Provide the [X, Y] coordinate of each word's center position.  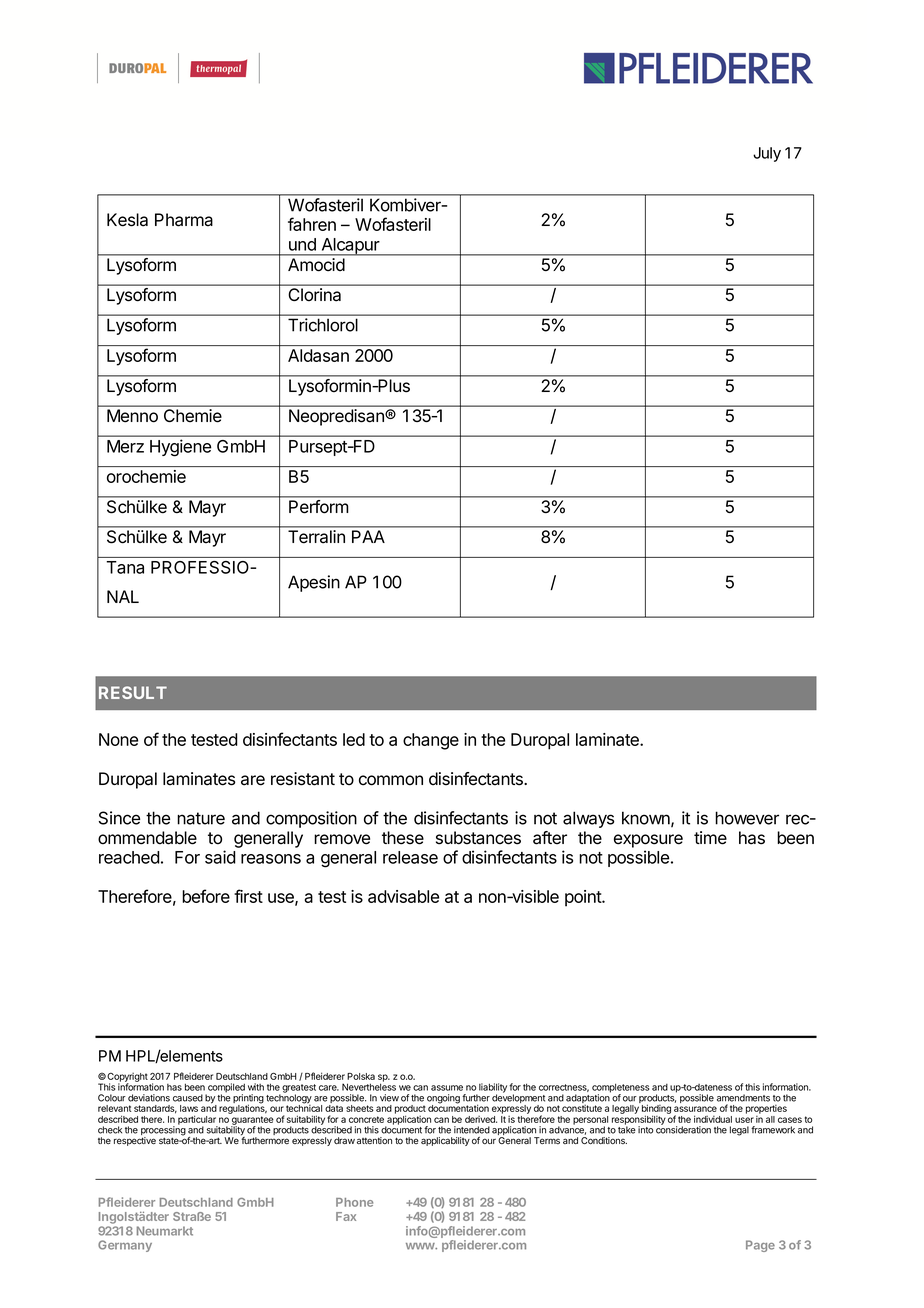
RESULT [133, 692]
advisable [403, 896]
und [302, 244]
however [747, 818]
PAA [368, 536]
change [431, 741]
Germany [125, 1246]
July [767, 154]
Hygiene [180, 448]
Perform [318, 506]
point [584, 898]
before [206, 896]
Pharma [184, 220]
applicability [445, 1141]
